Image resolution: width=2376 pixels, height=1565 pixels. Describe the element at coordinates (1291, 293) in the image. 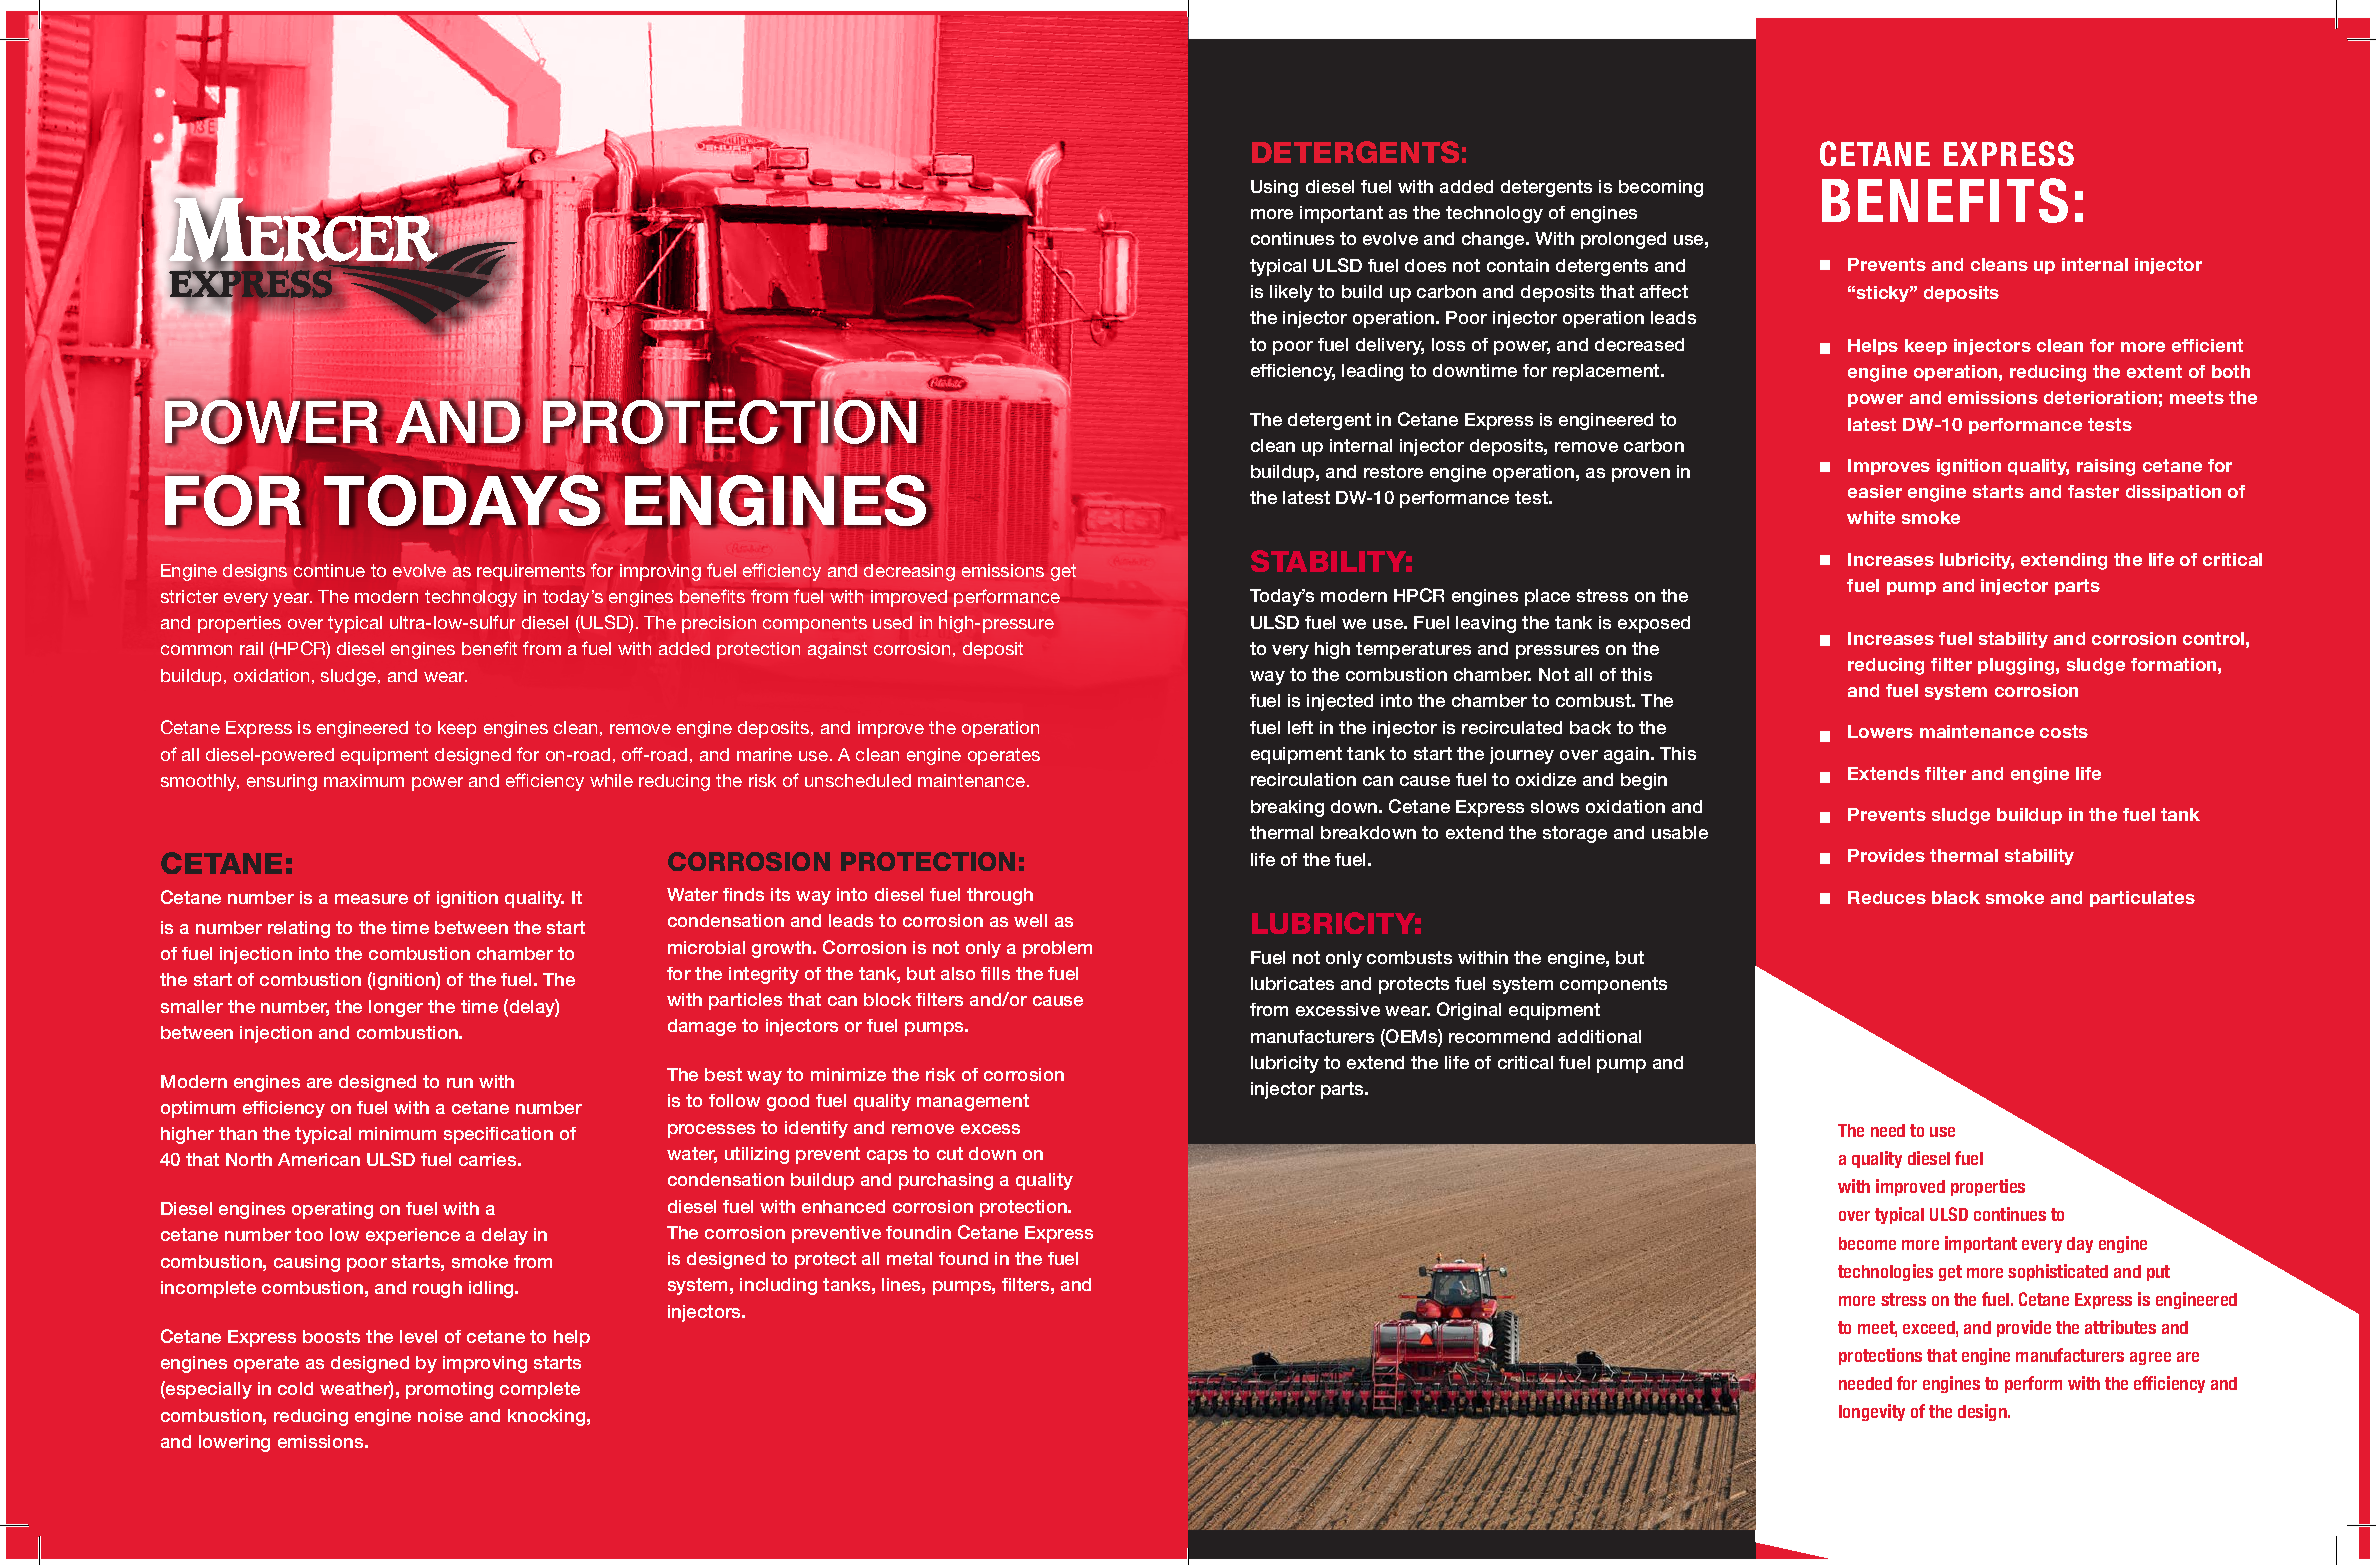

I see `likely` at that location.
